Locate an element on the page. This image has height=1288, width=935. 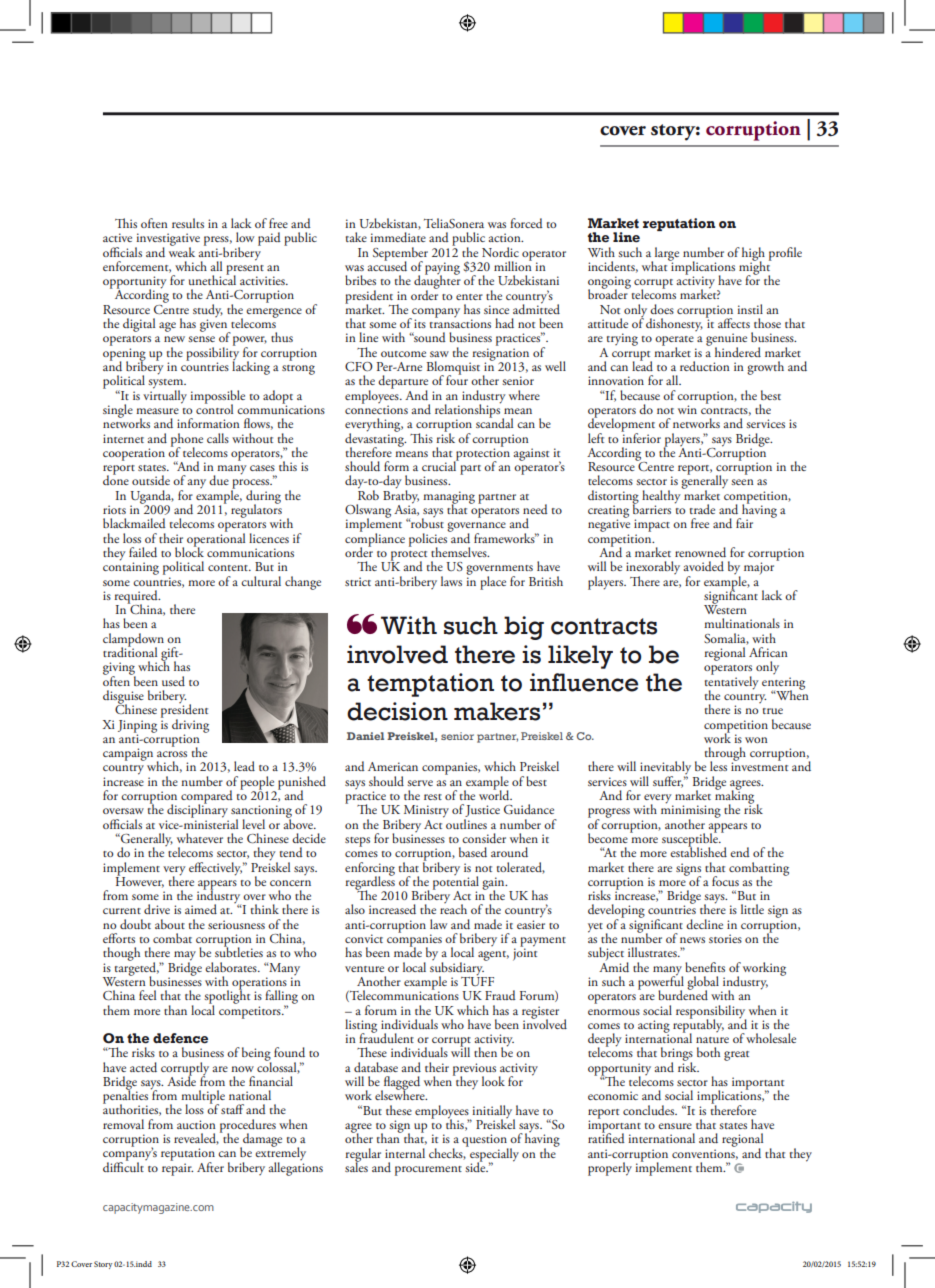
weak is located at coordinates (182, 250).
